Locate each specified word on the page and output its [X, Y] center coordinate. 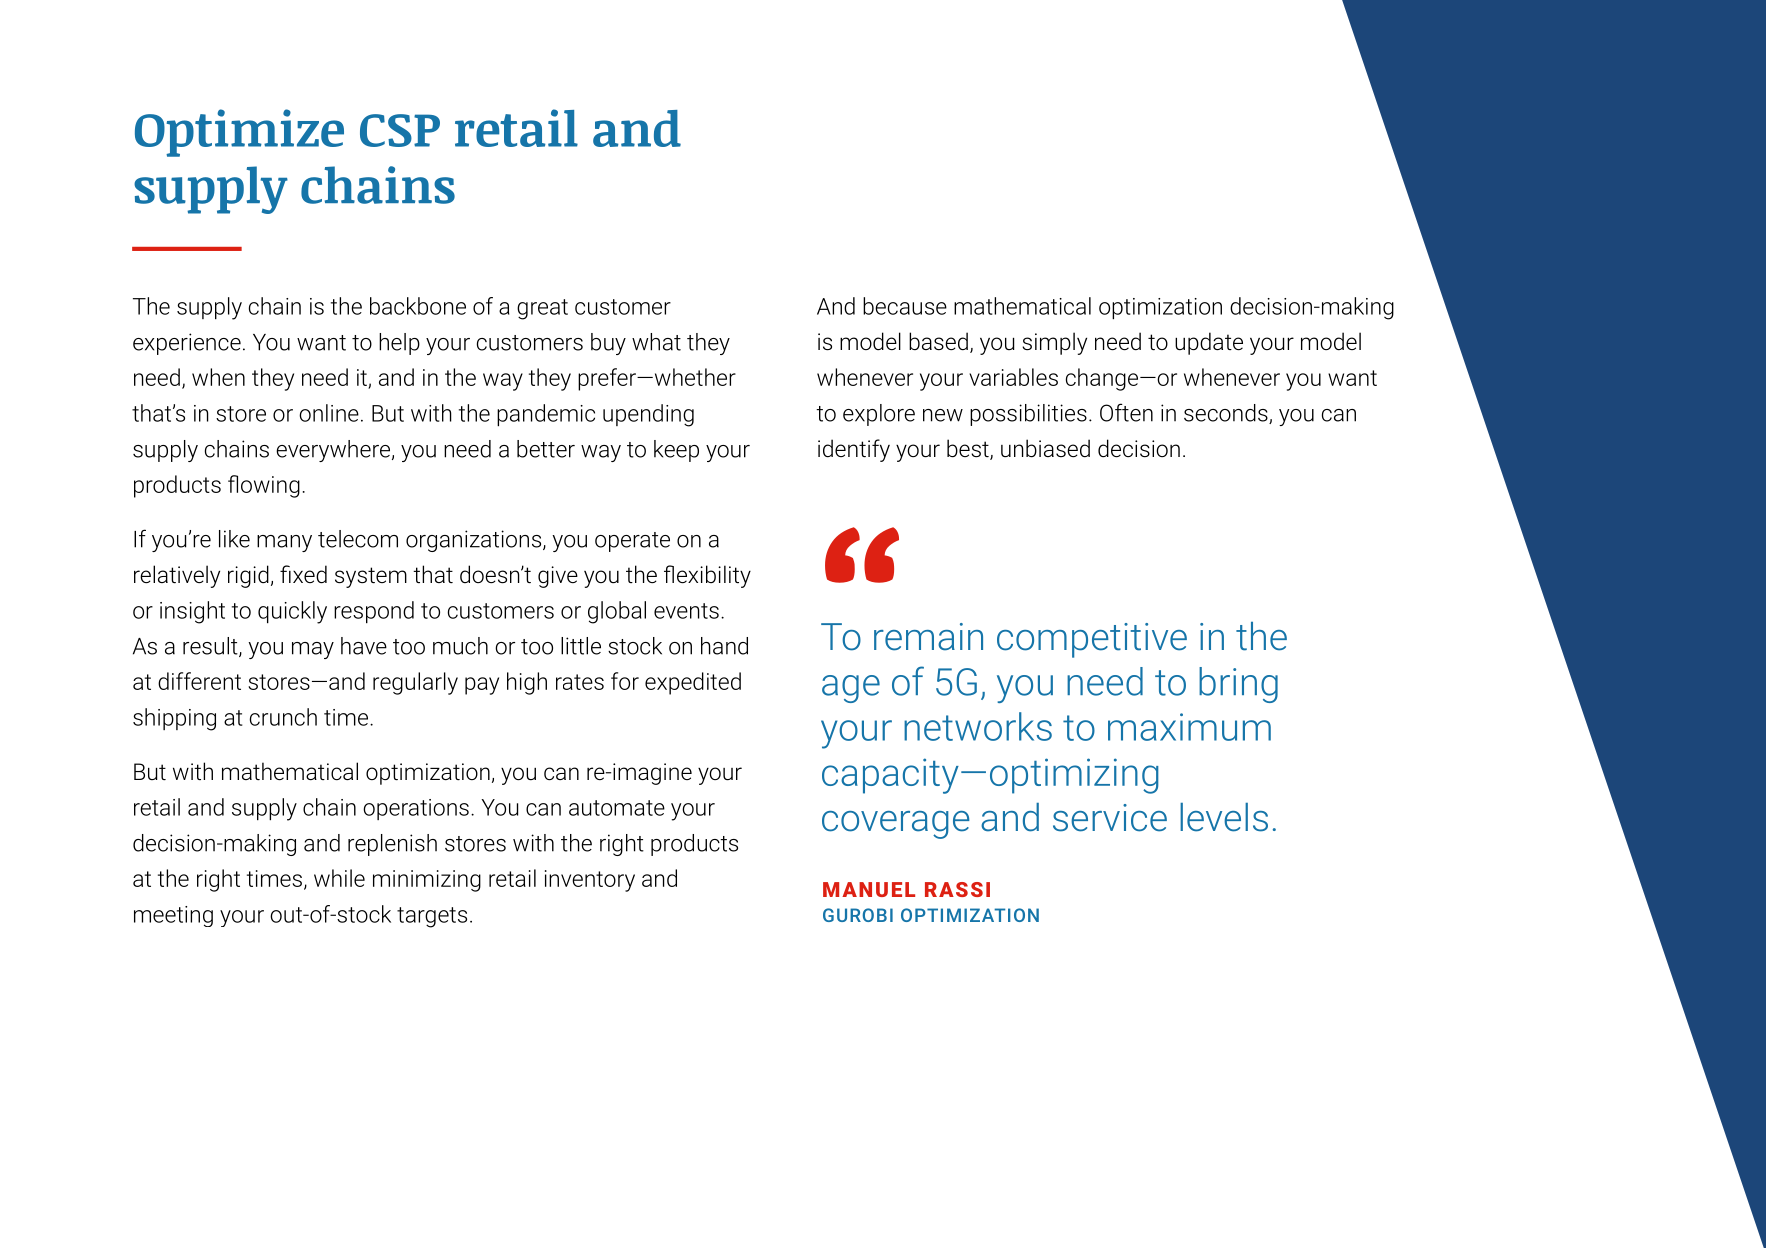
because [905, 306]
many [284, 543]
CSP [400, 130]
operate [632, 542]
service [1110, 818]
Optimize [239, 133]
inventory [590, 881]
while [339, 878]
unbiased [1045, 448]
